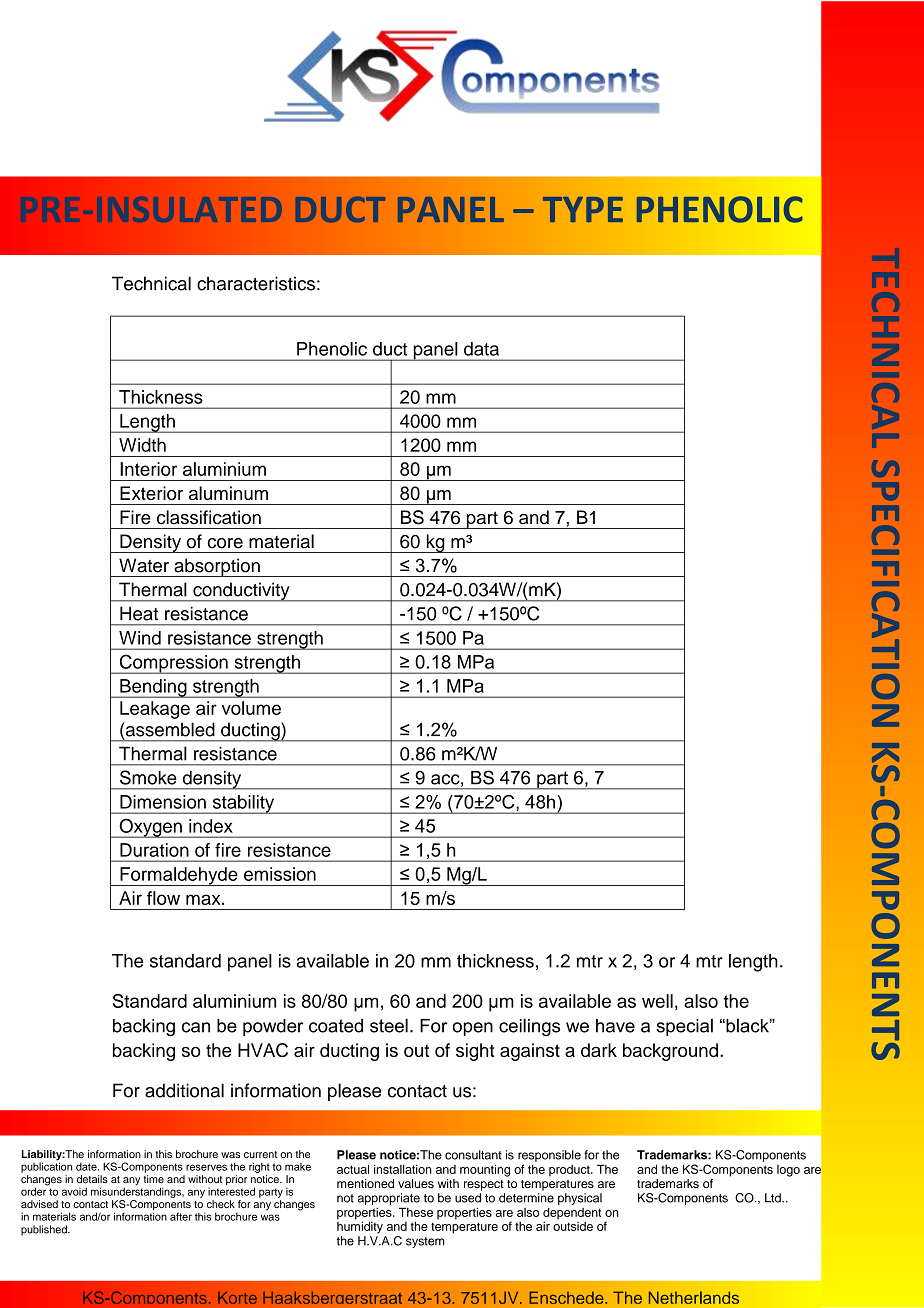 This document has width=924, height=1308. Describe the element at coordinates (148, 777) in the document. I see `Smoke` at that location.
